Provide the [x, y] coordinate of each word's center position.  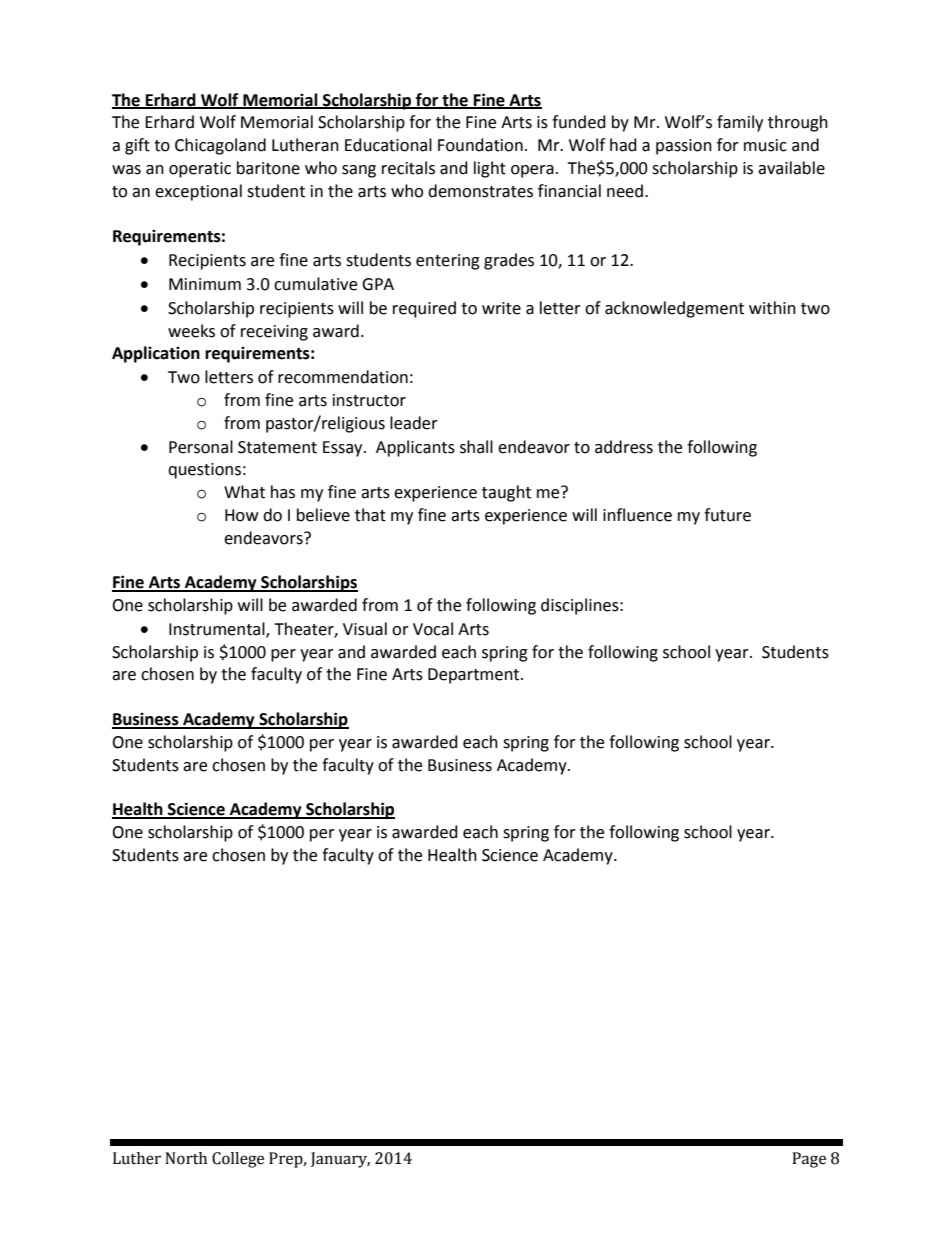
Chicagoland [220, 146]
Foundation [480, 145]
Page [809, 1160]
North [186, 1158]
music [765, 145]
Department [475, 676]
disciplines [581, 606]
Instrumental [218, 629]
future [727, 515]
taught [506, 493]
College [238, 1160]
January [340, 1160]
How [241, 515]
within [772, 308]
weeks [191, 331]
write [501, 308]
